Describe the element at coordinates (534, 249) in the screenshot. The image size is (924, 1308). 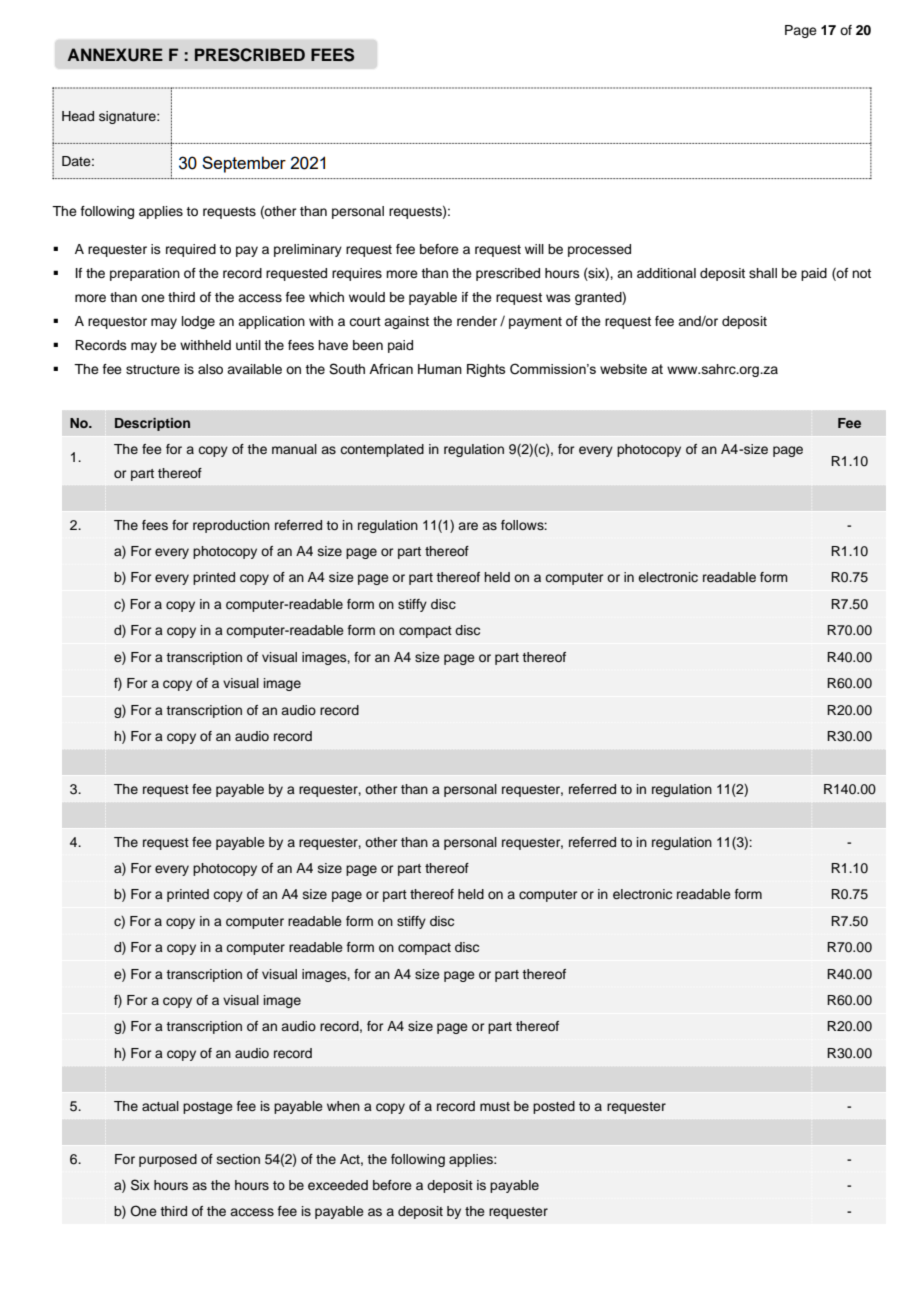
I see `will` at that location.
